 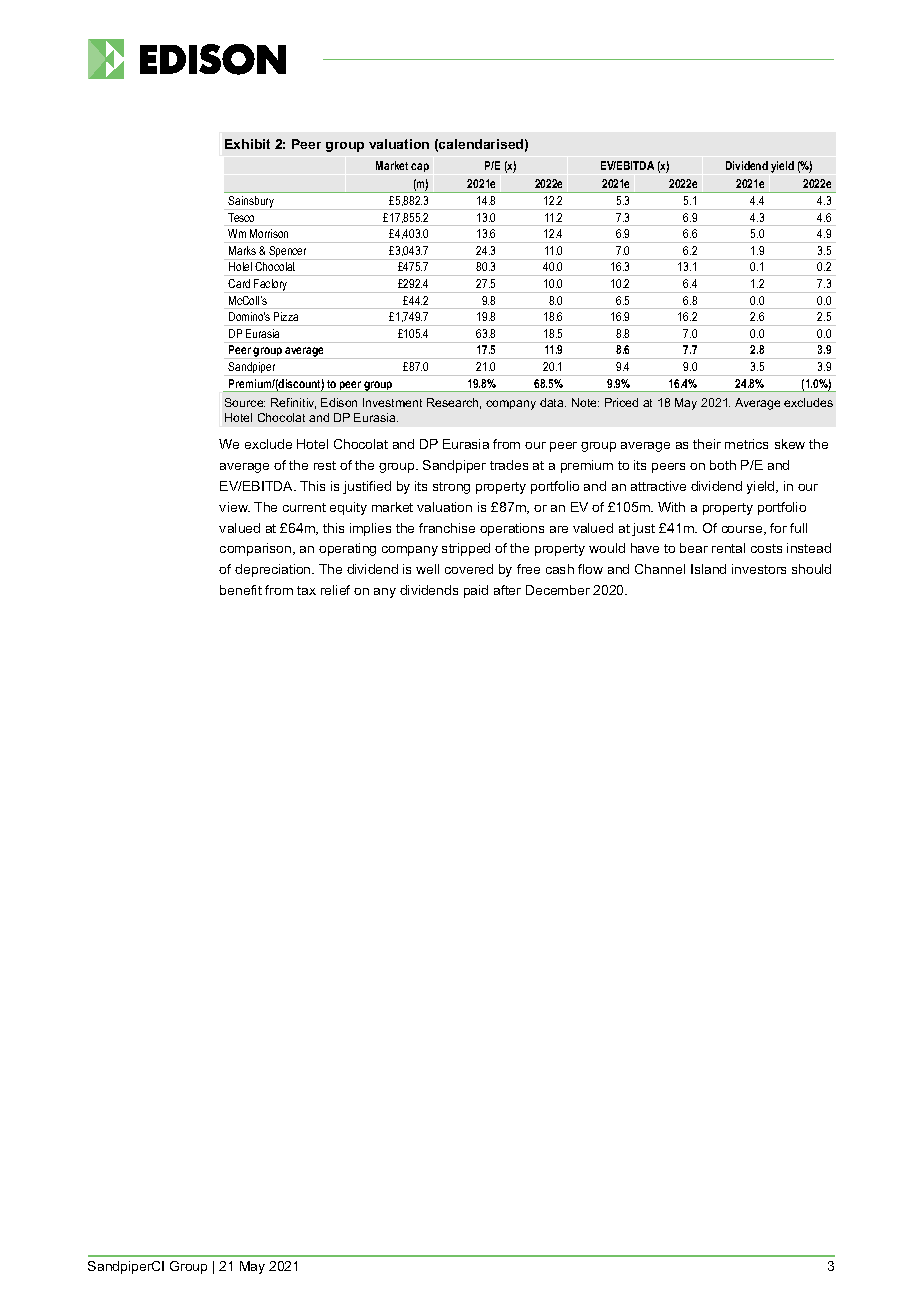 I want to click on both, so click(x=723, y=465).
